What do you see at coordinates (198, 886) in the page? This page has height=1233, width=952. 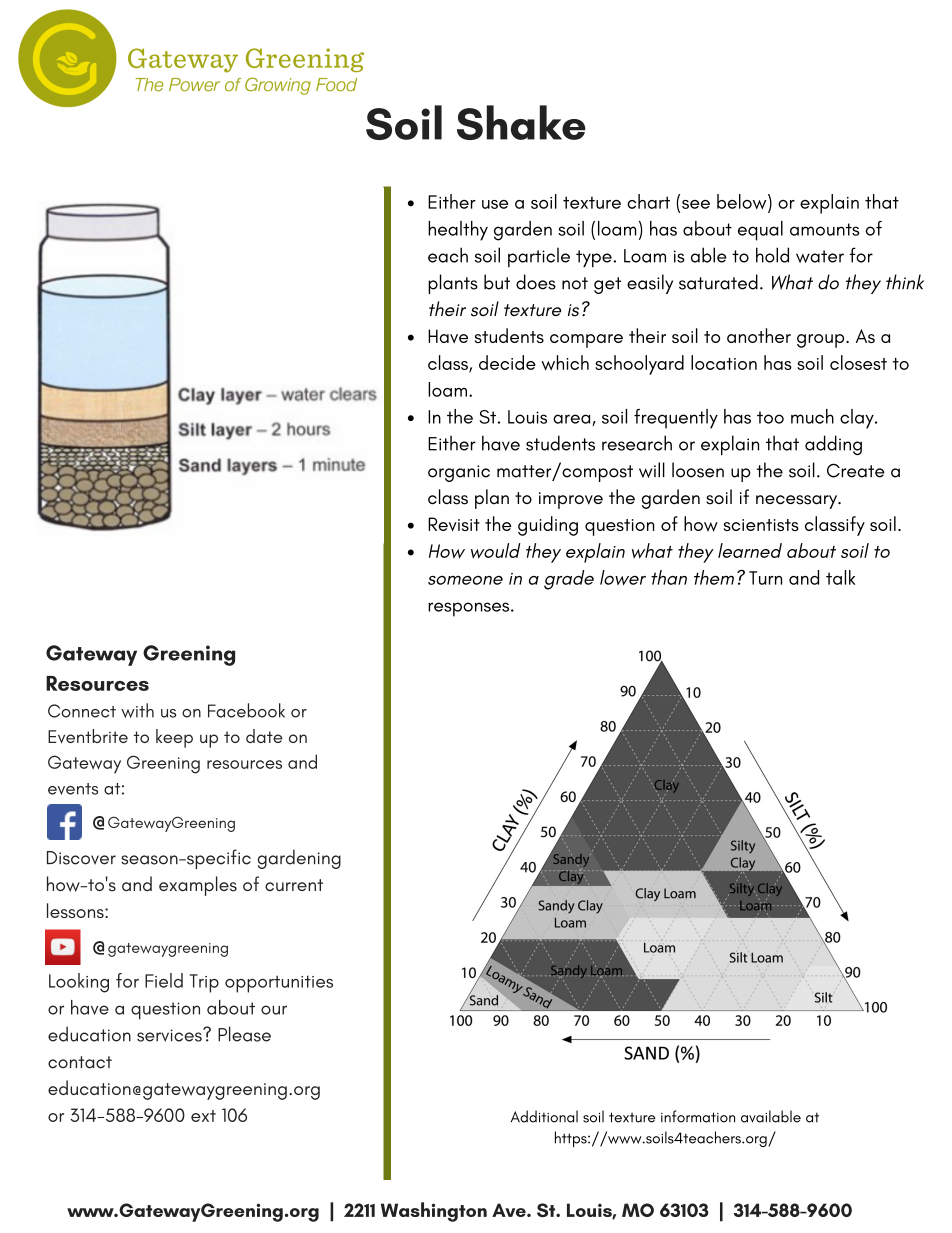 I see `examples` at bounding box center [198, 886].
